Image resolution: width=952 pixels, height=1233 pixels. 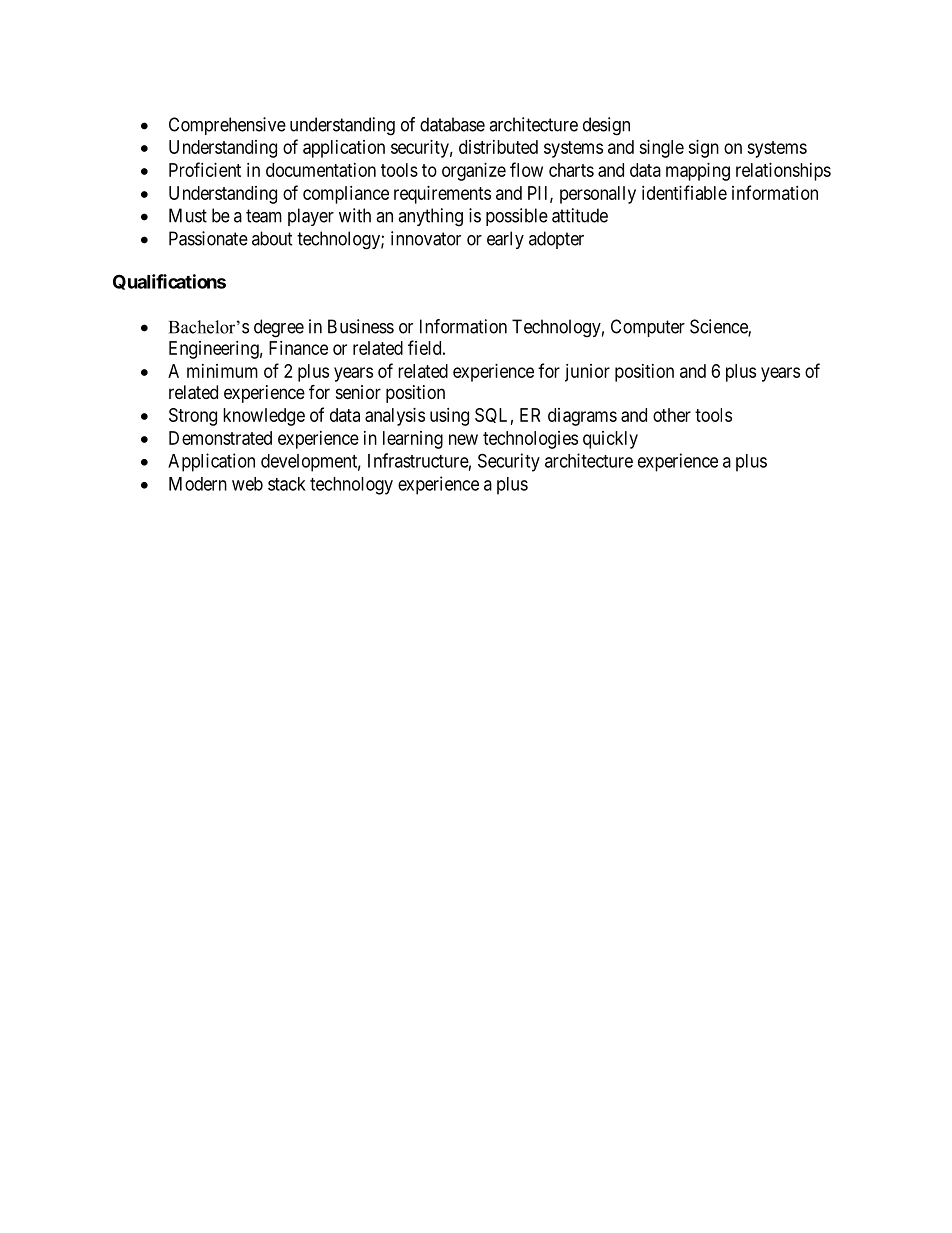 I want to click on degree, so click(x=279, y=328).
